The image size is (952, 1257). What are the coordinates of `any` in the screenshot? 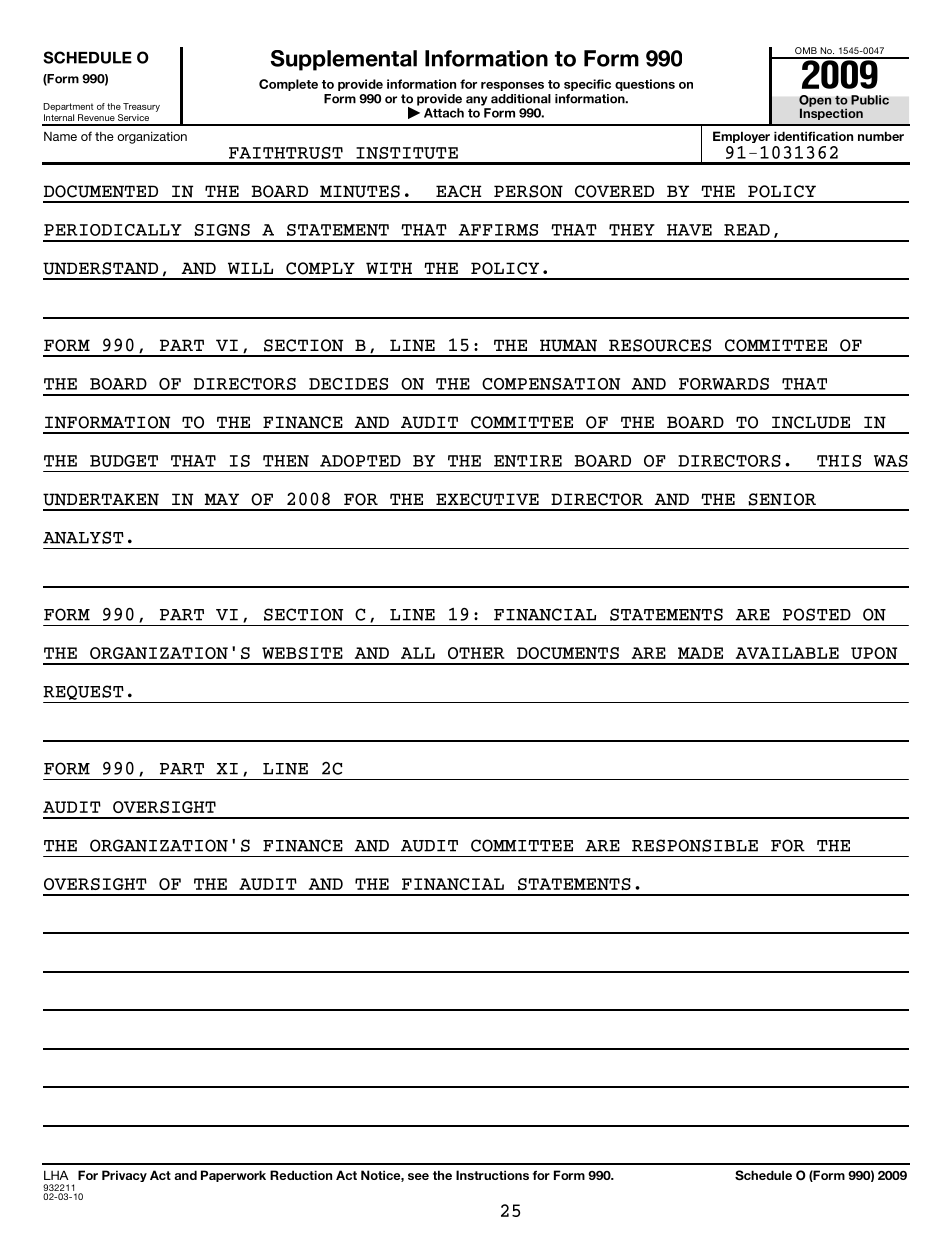 It's located at (476, 101).
